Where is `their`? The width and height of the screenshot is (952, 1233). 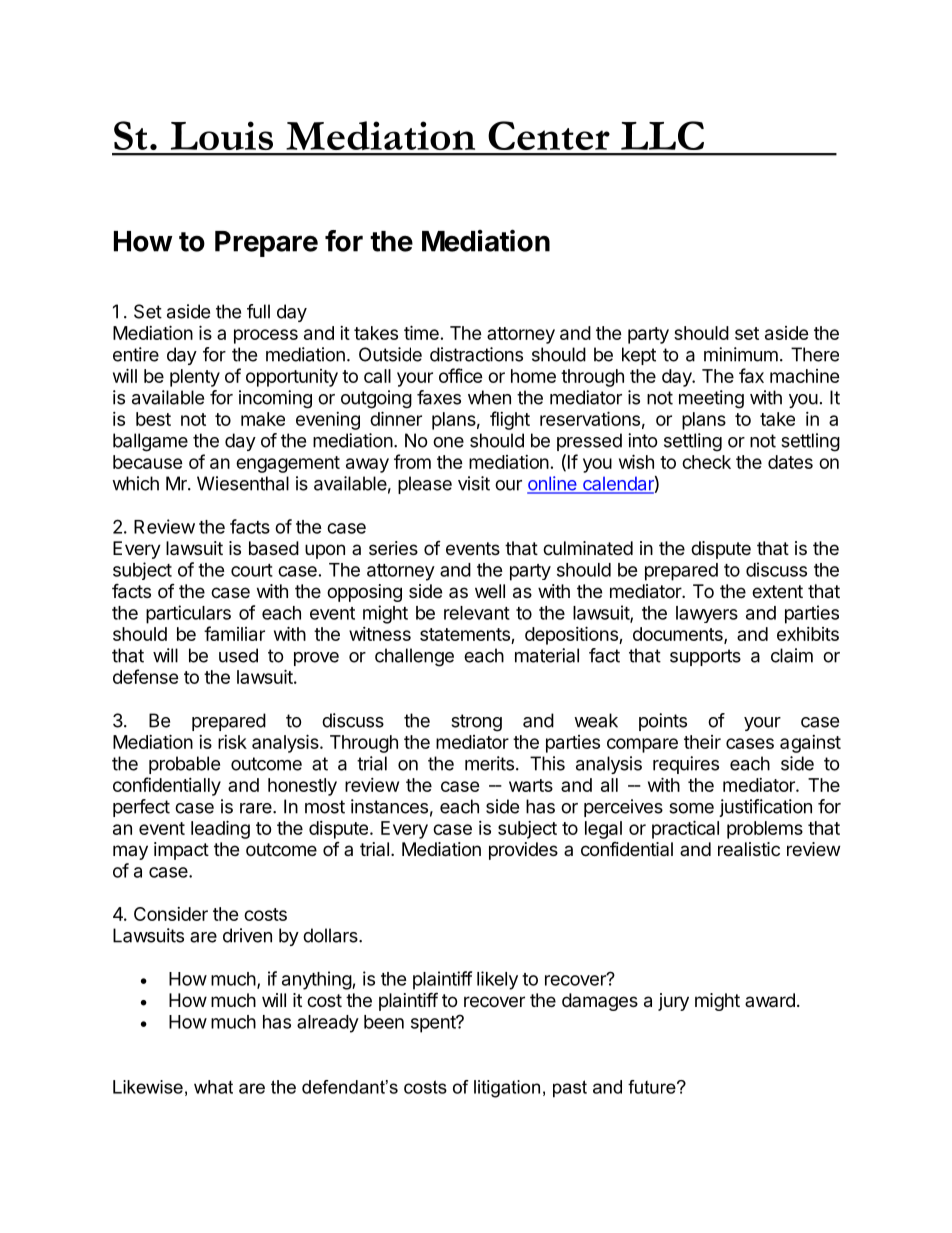 their is located at coordinates (702, 742).
